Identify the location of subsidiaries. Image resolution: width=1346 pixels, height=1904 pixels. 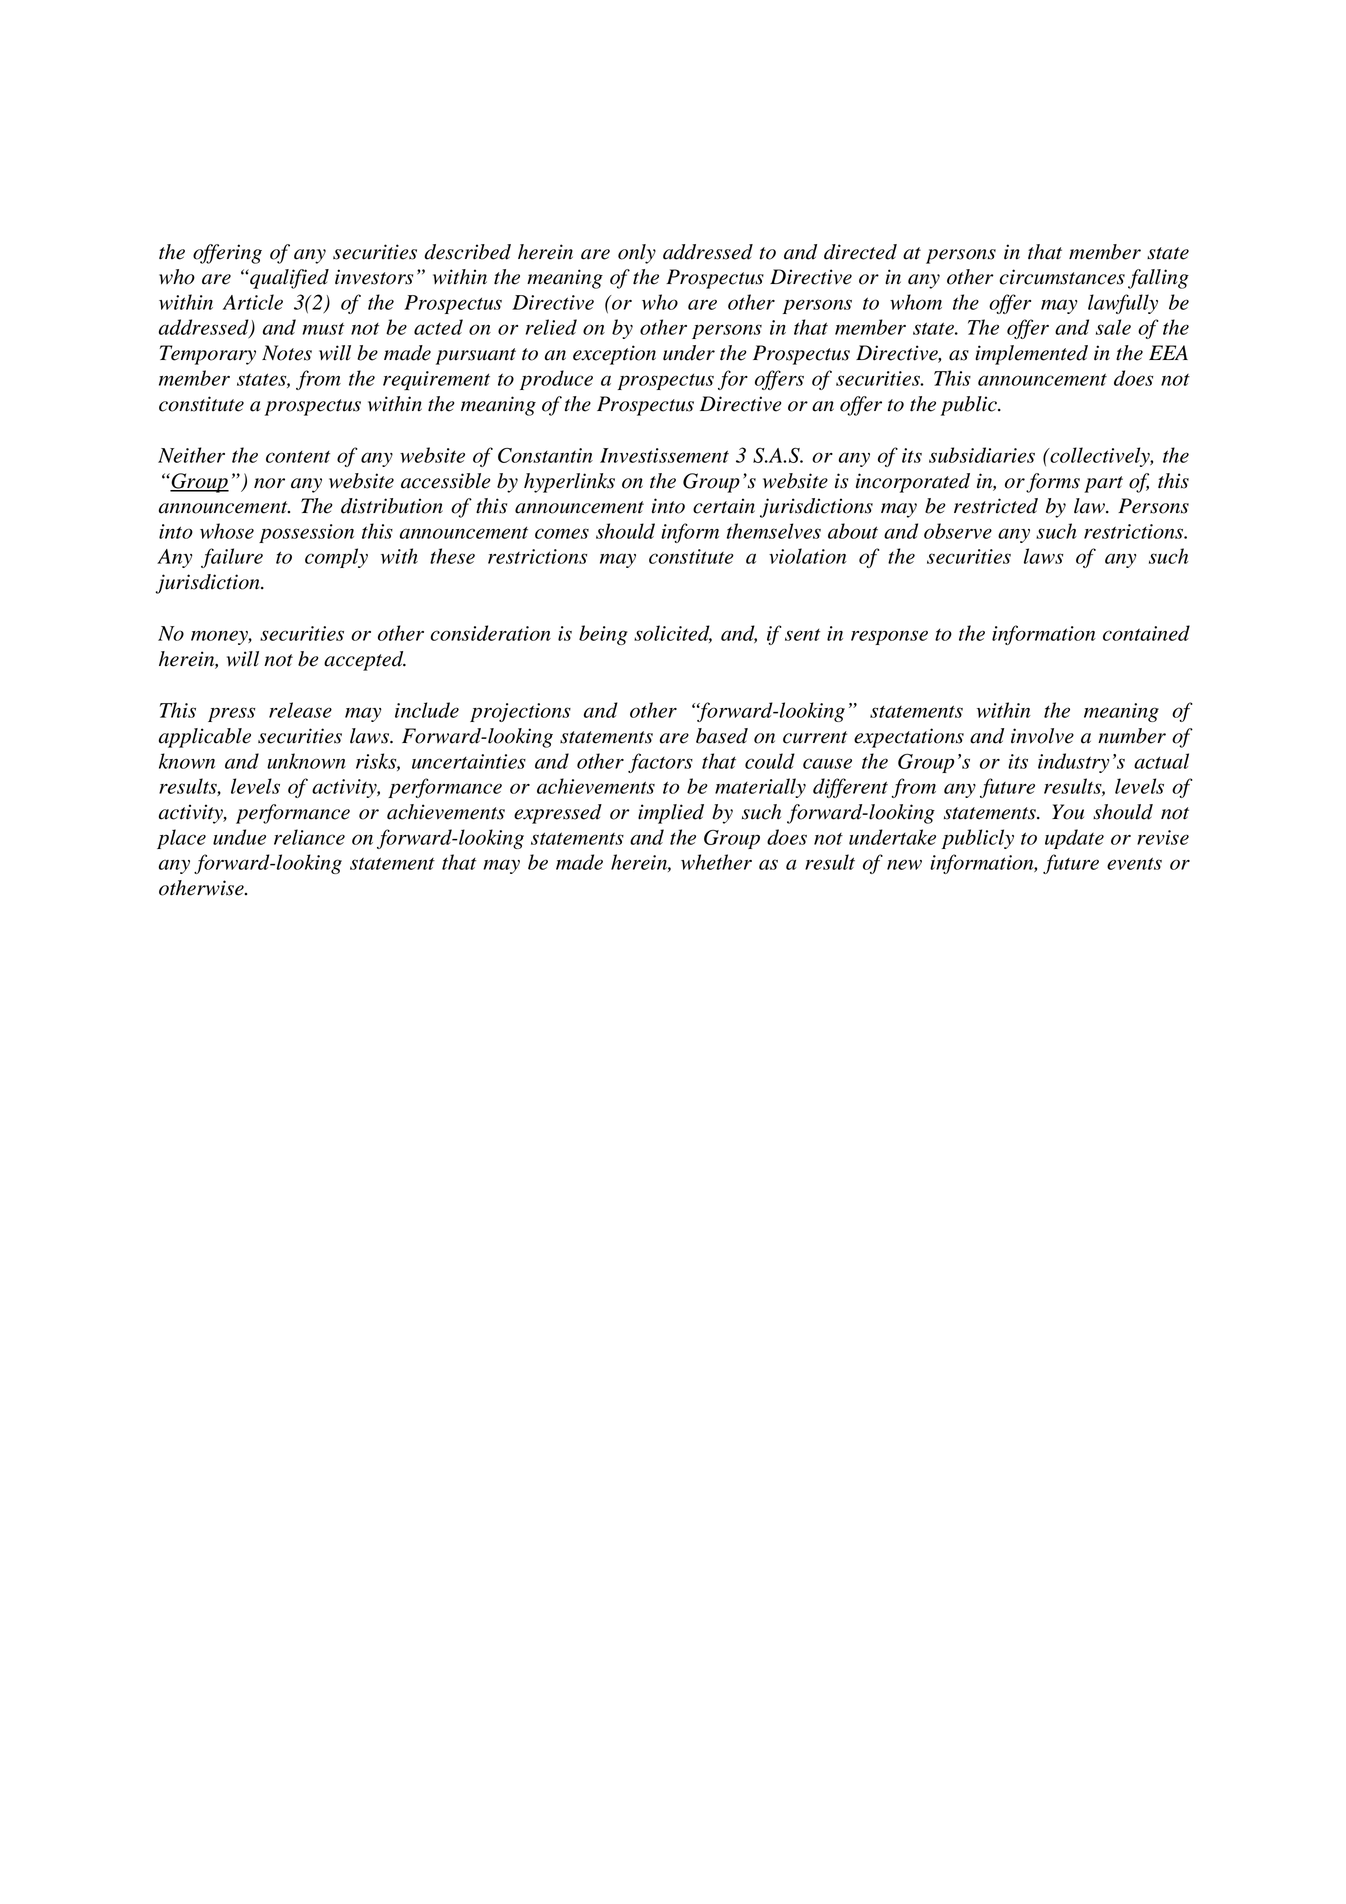
(982, 455).
